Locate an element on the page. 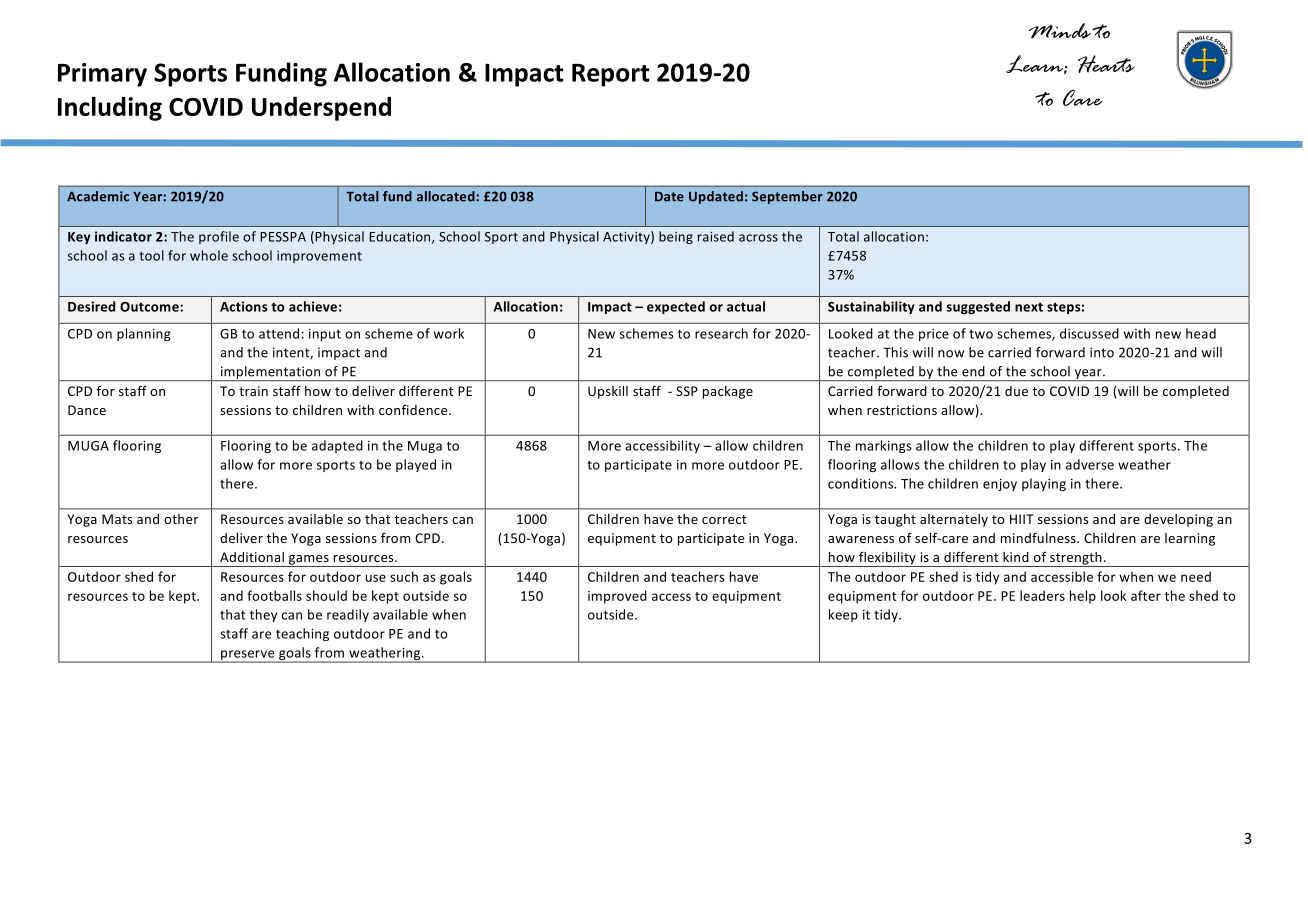 The height and width of the page is (924, 1308). research is located at coordinates (721, 333).
